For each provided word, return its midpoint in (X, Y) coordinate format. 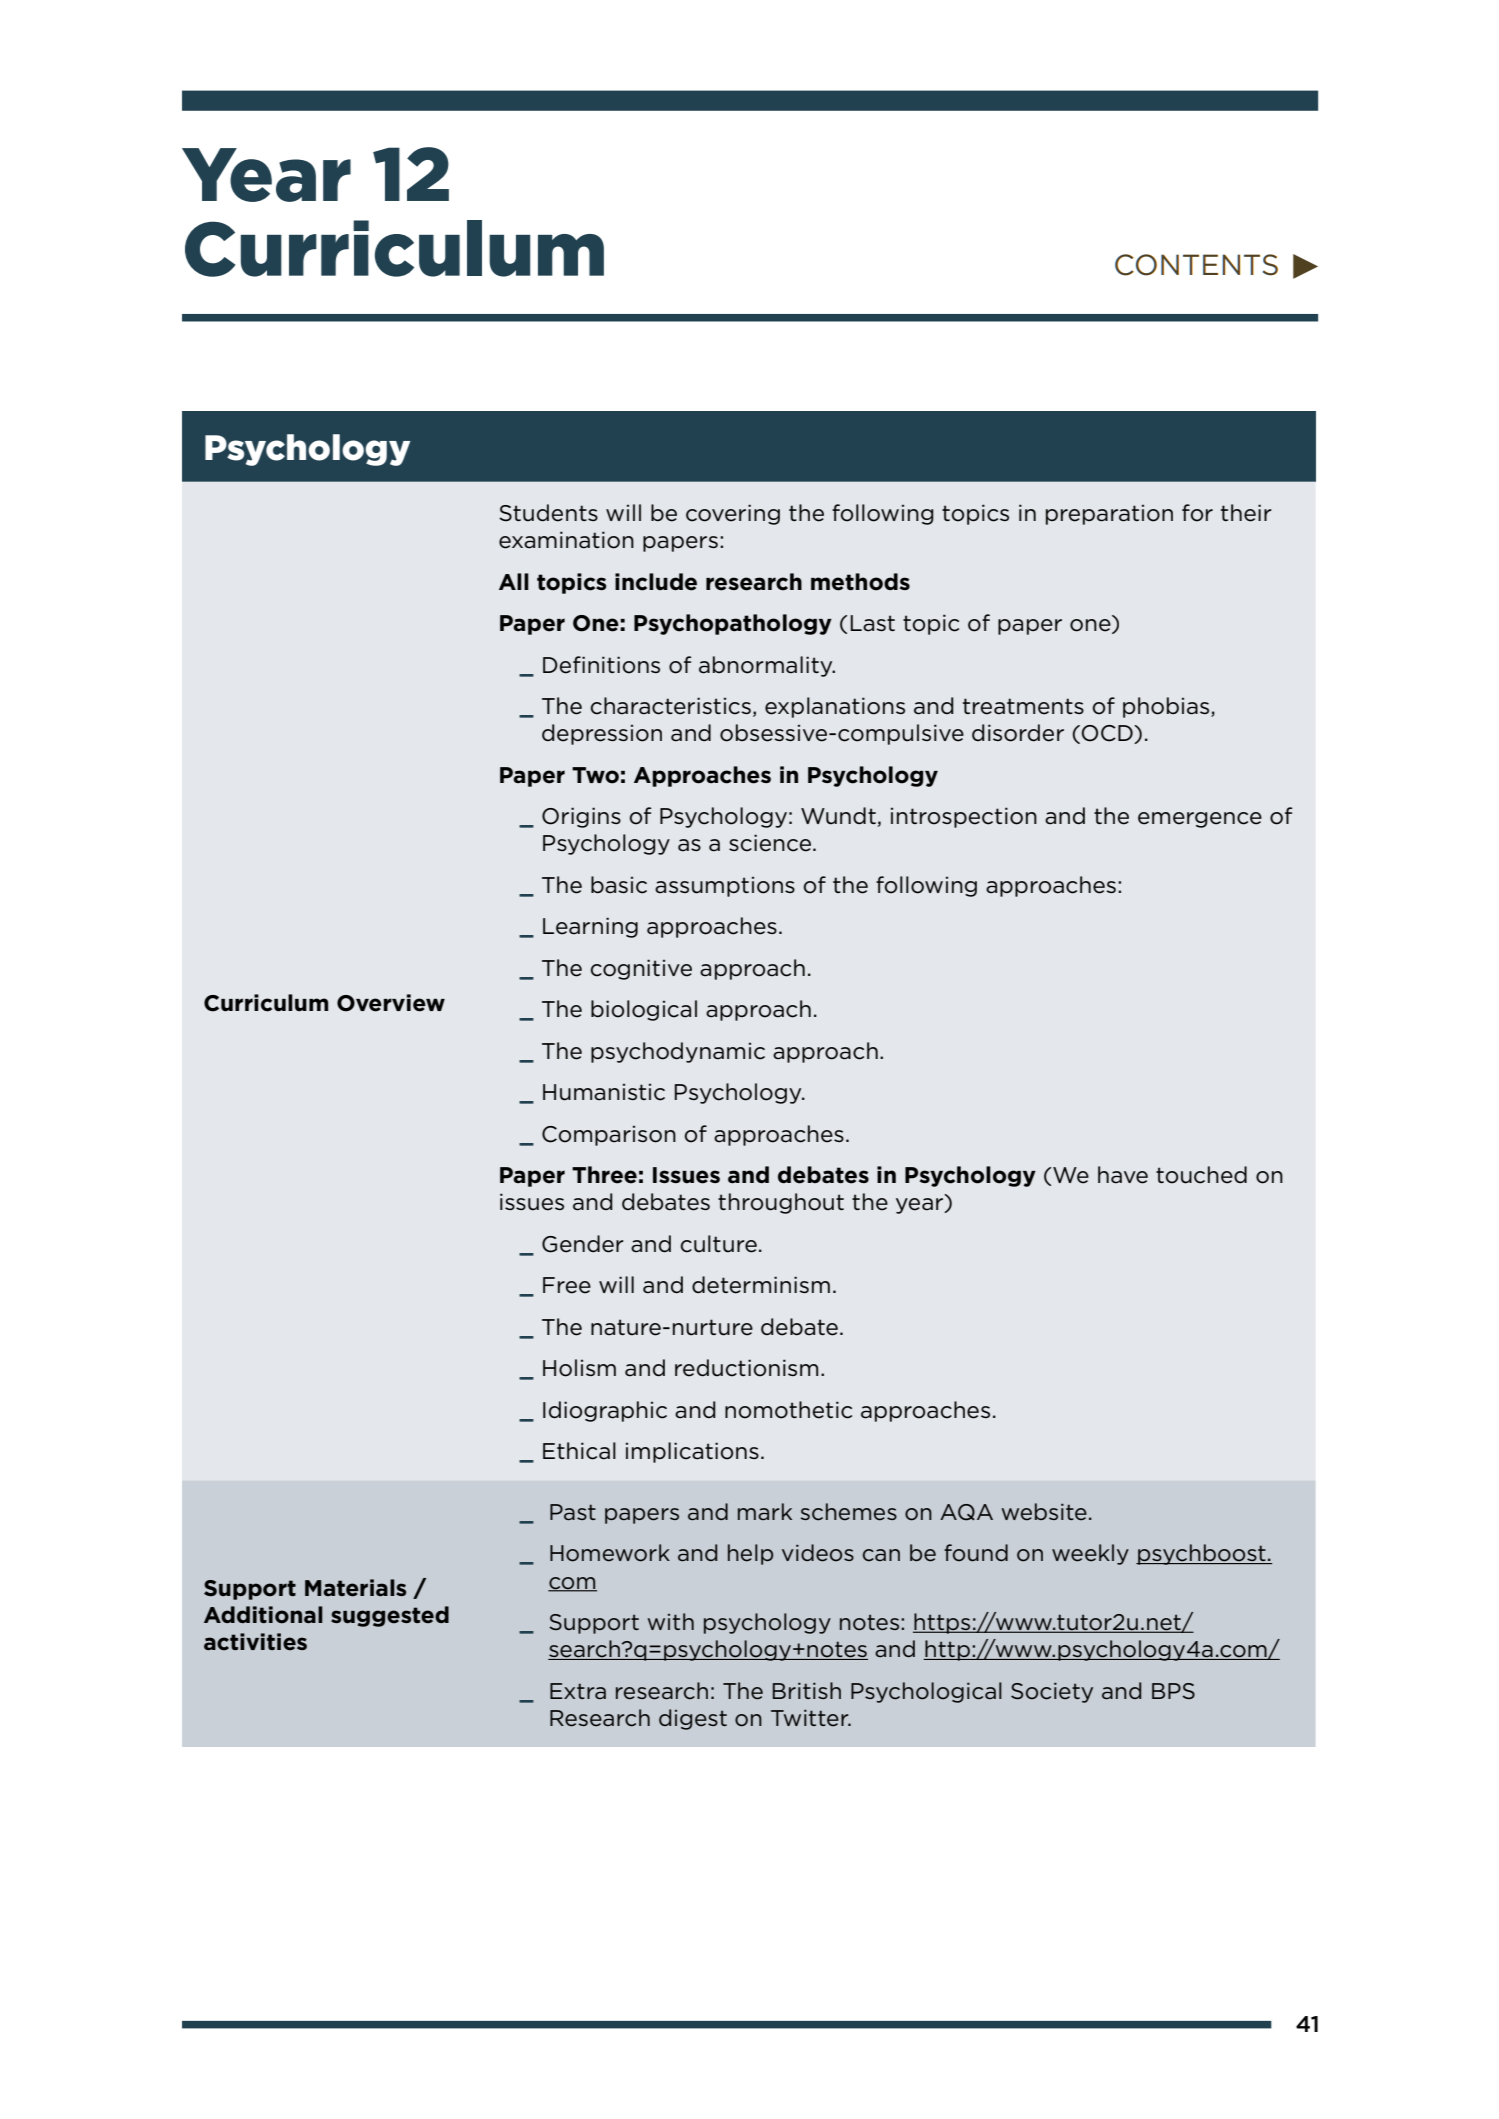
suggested (390, 1616)
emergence (1200, 820)
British (807, 1690)
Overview (391, 1003)
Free (567, 1285)
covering (733, 514)
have (1123, 1175)
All (514, 581)
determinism (761, 1285)
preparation (1109, 515)
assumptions (725, 887)
